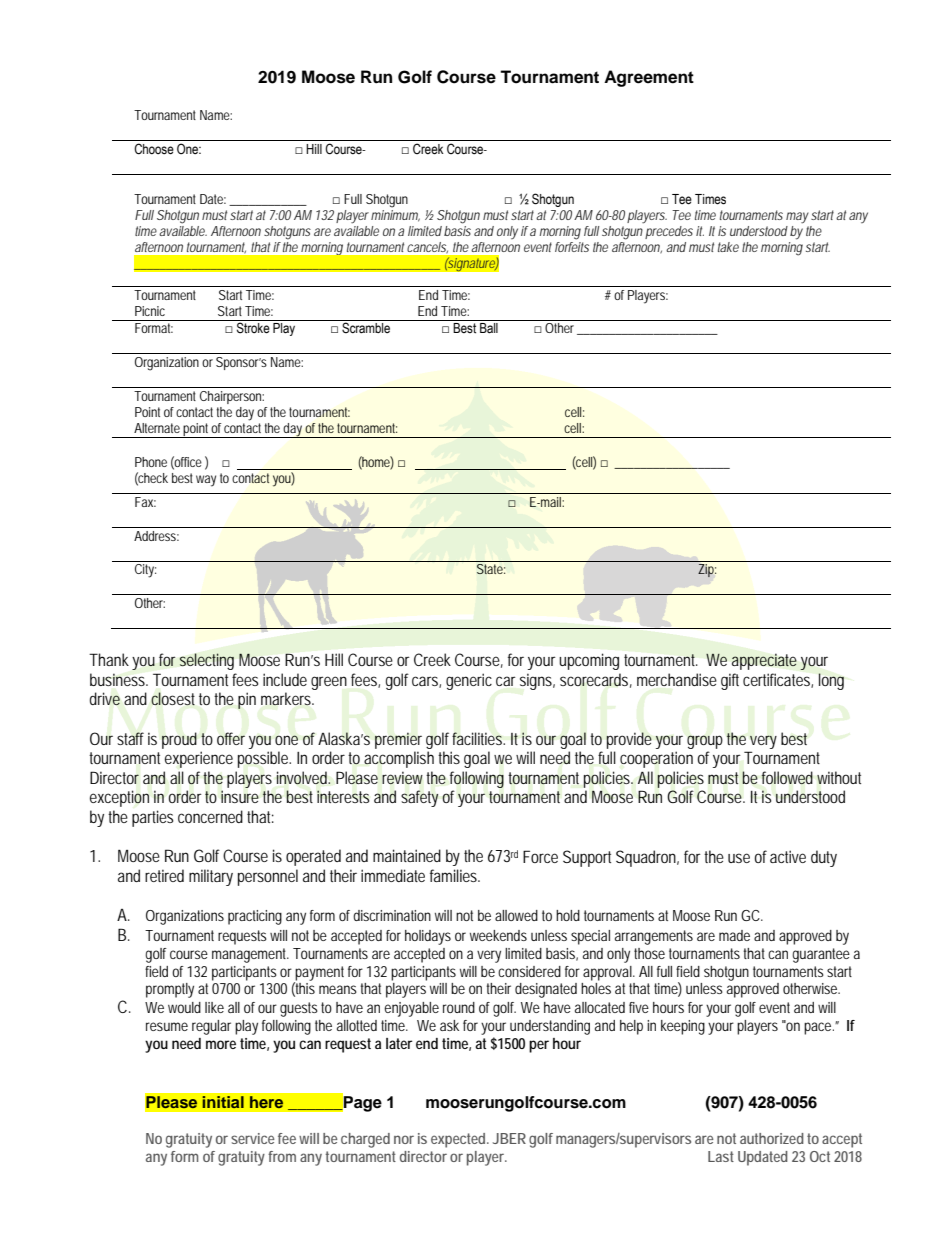 The image size is (952, 1233). Describe the element at coordinates (223, 1102) in the screenshot. I see `initial` at that location.
